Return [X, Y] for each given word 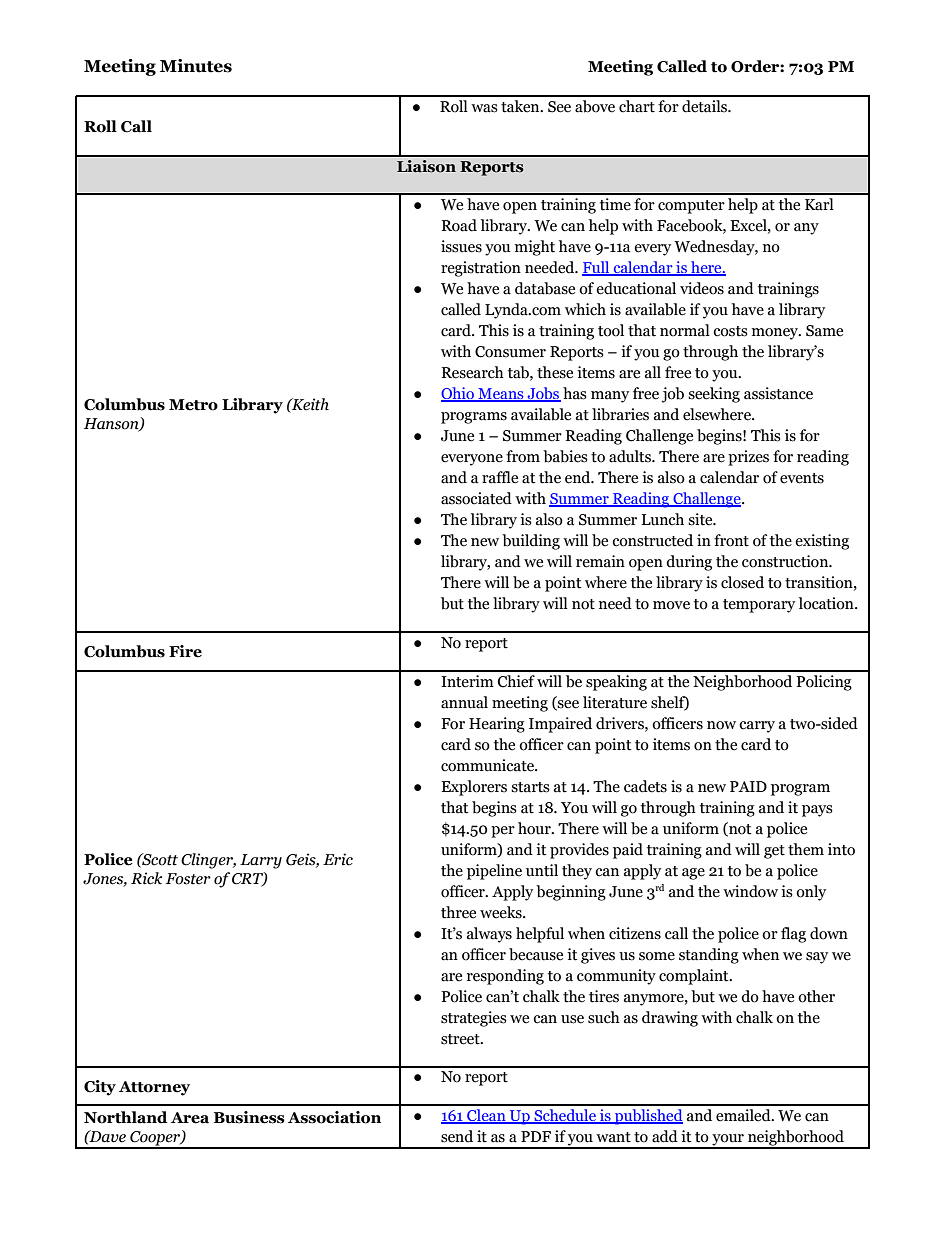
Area [190, 1118]
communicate [488, 765]
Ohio [458, 394]
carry [757, 727]
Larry [261, 861]
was [484, 108]
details [705, 106]
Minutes [196, 66]
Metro [193, 405]
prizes [748, 458]
